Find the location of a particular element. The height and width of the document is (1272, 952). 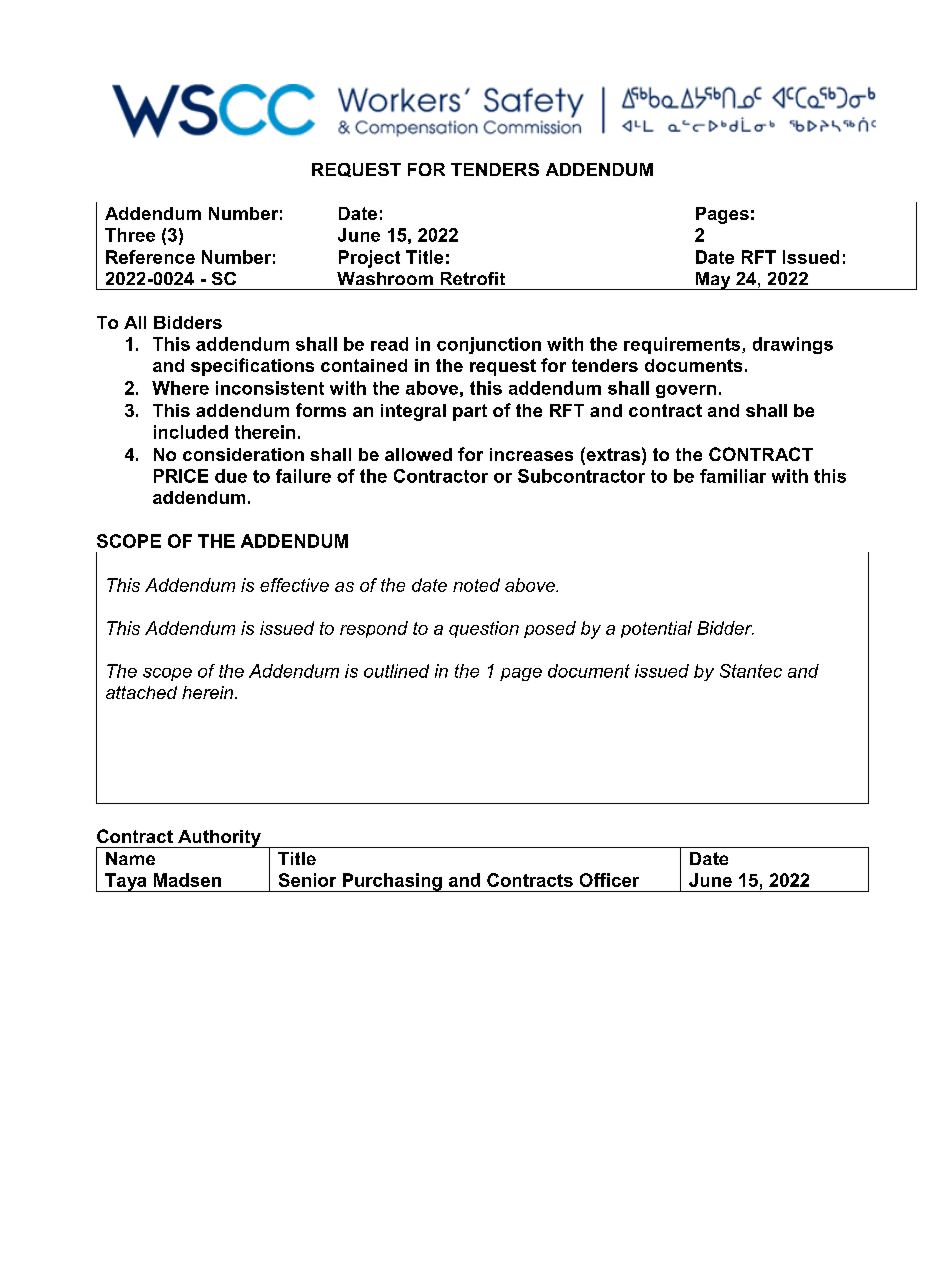

part is located at coordinates (470, 412).
